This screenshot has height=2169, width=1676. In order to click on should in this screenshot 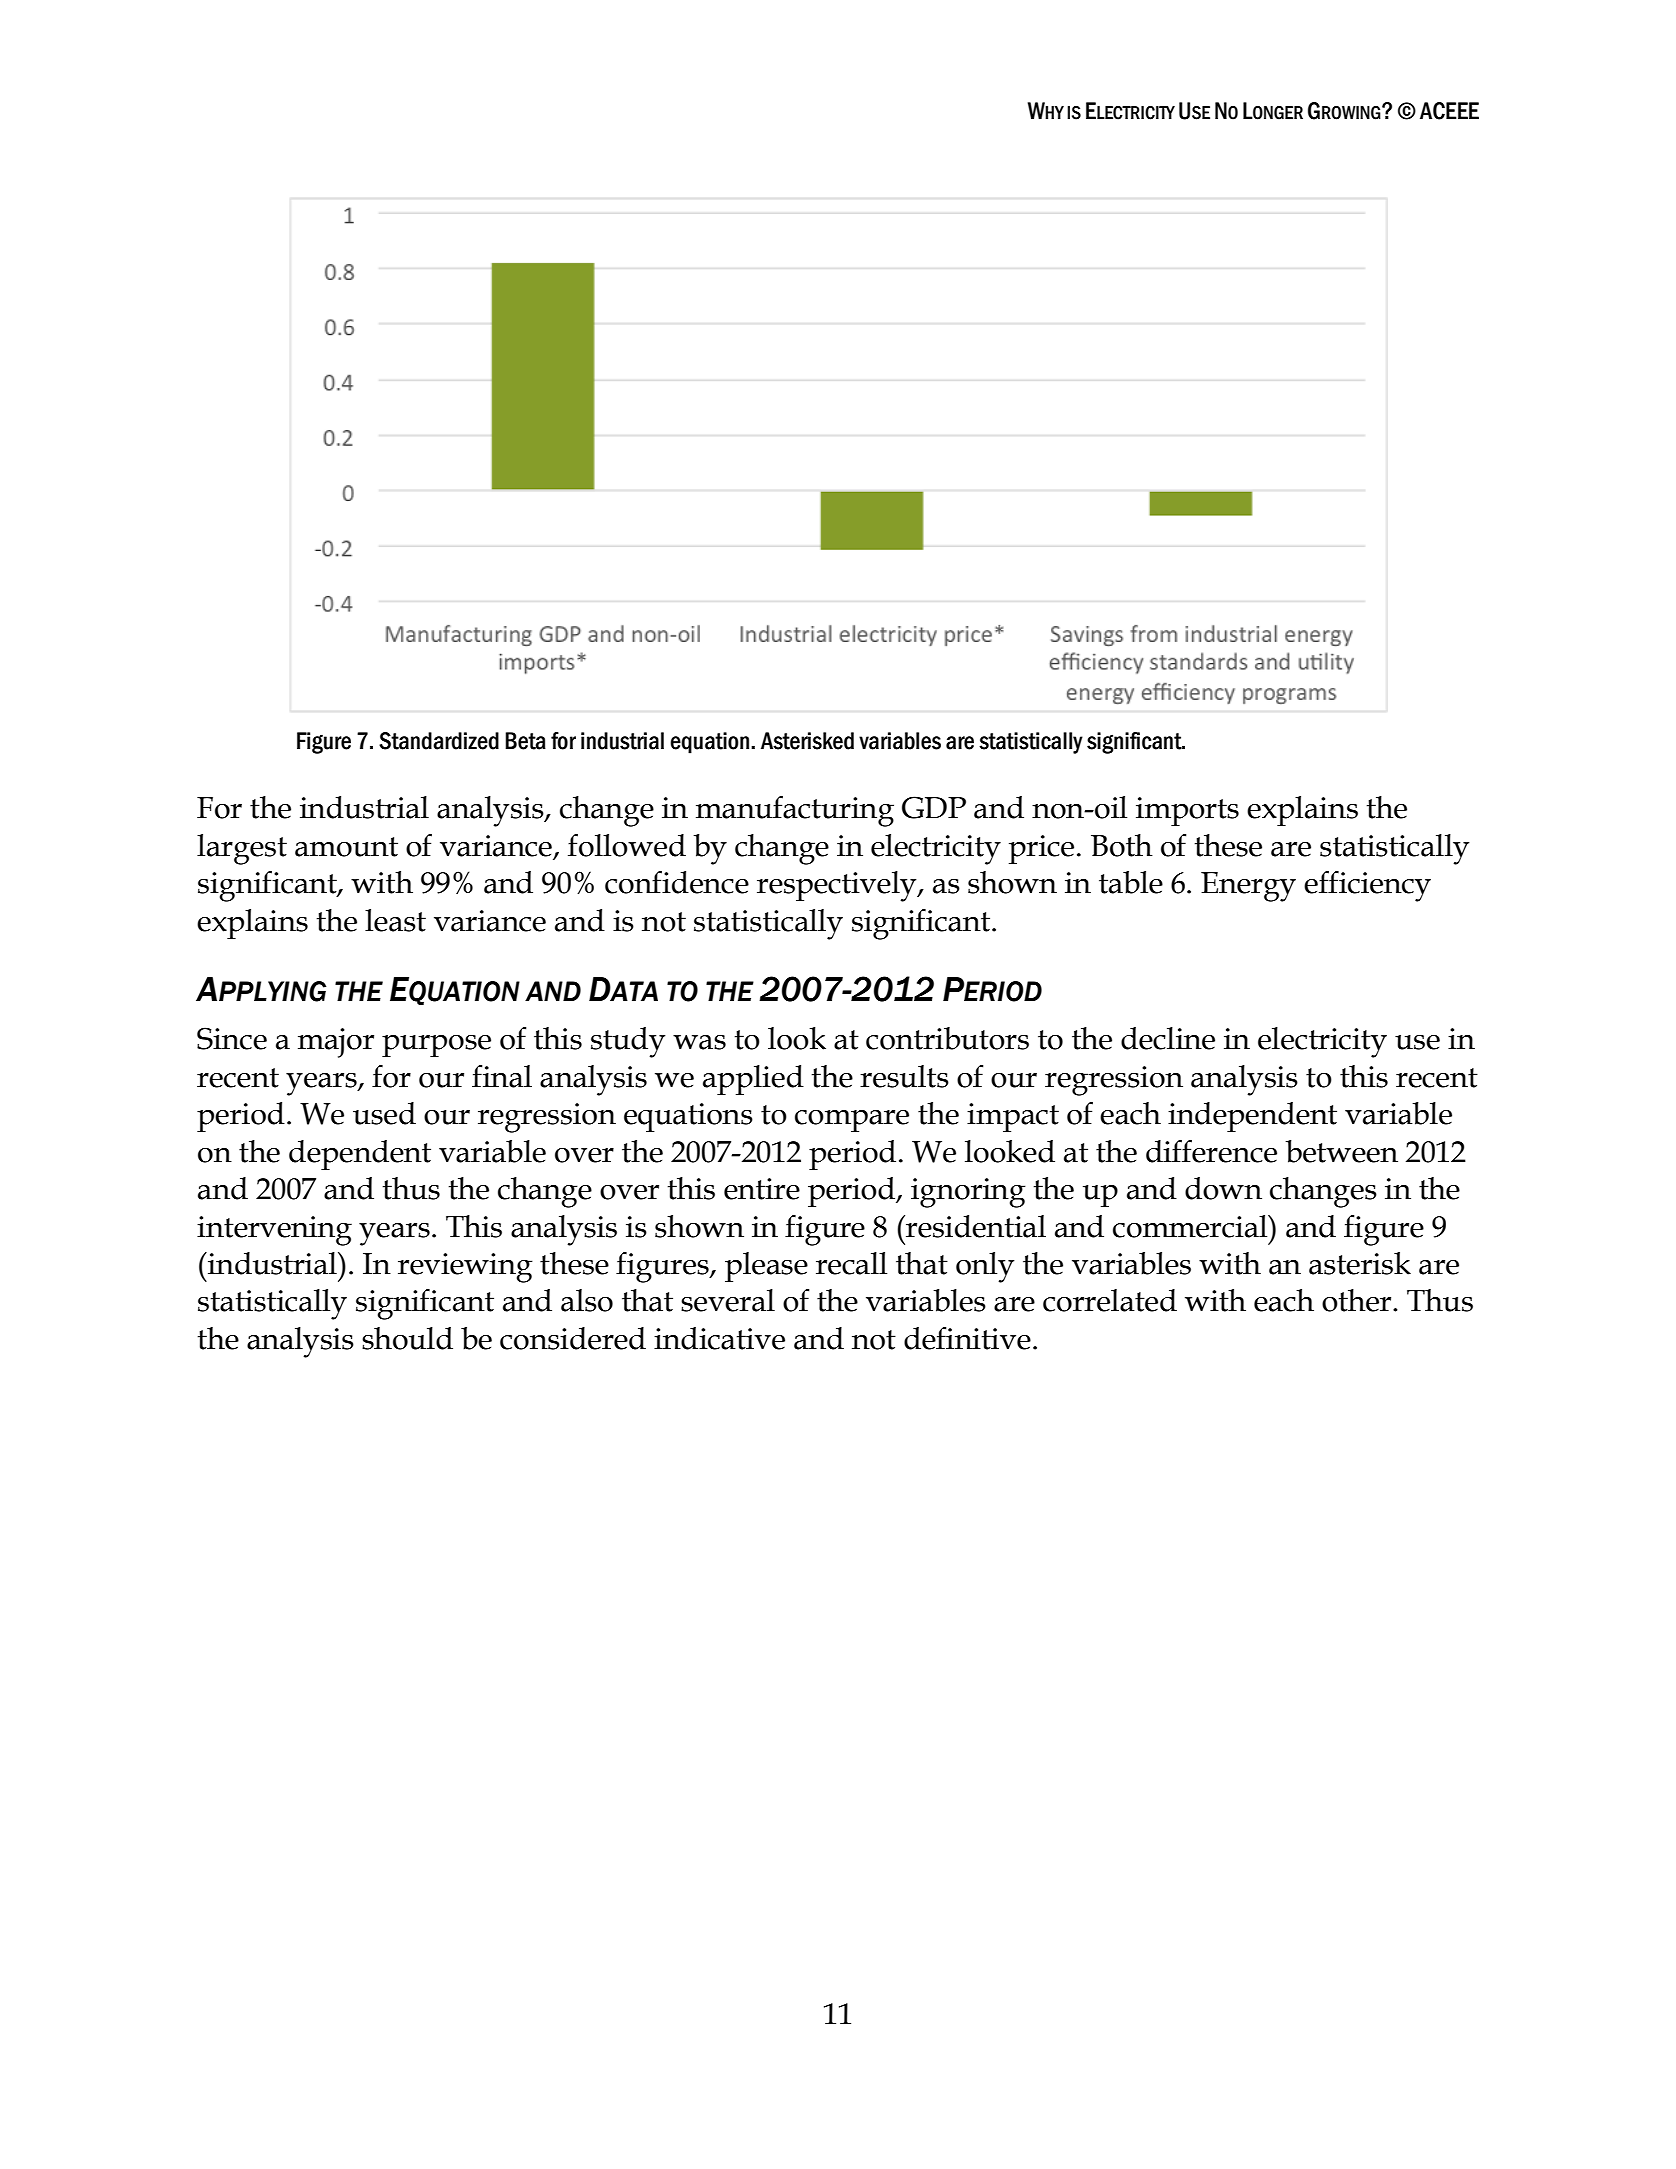, I will do `click(407, 1338)`.
